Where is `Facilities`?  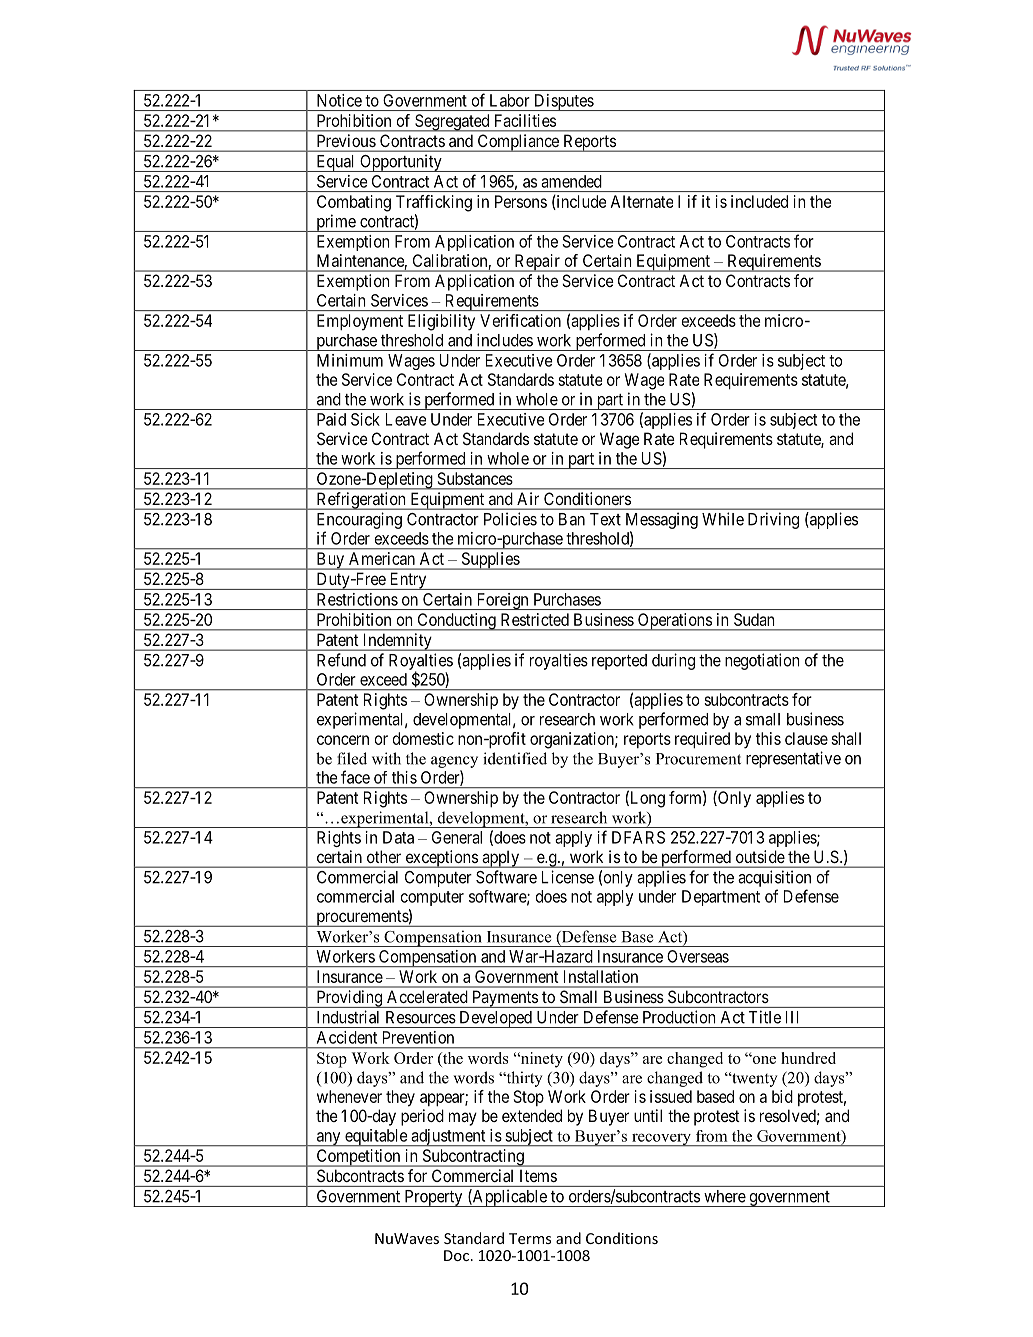 Facilities is located at coordinates (525, 120).
